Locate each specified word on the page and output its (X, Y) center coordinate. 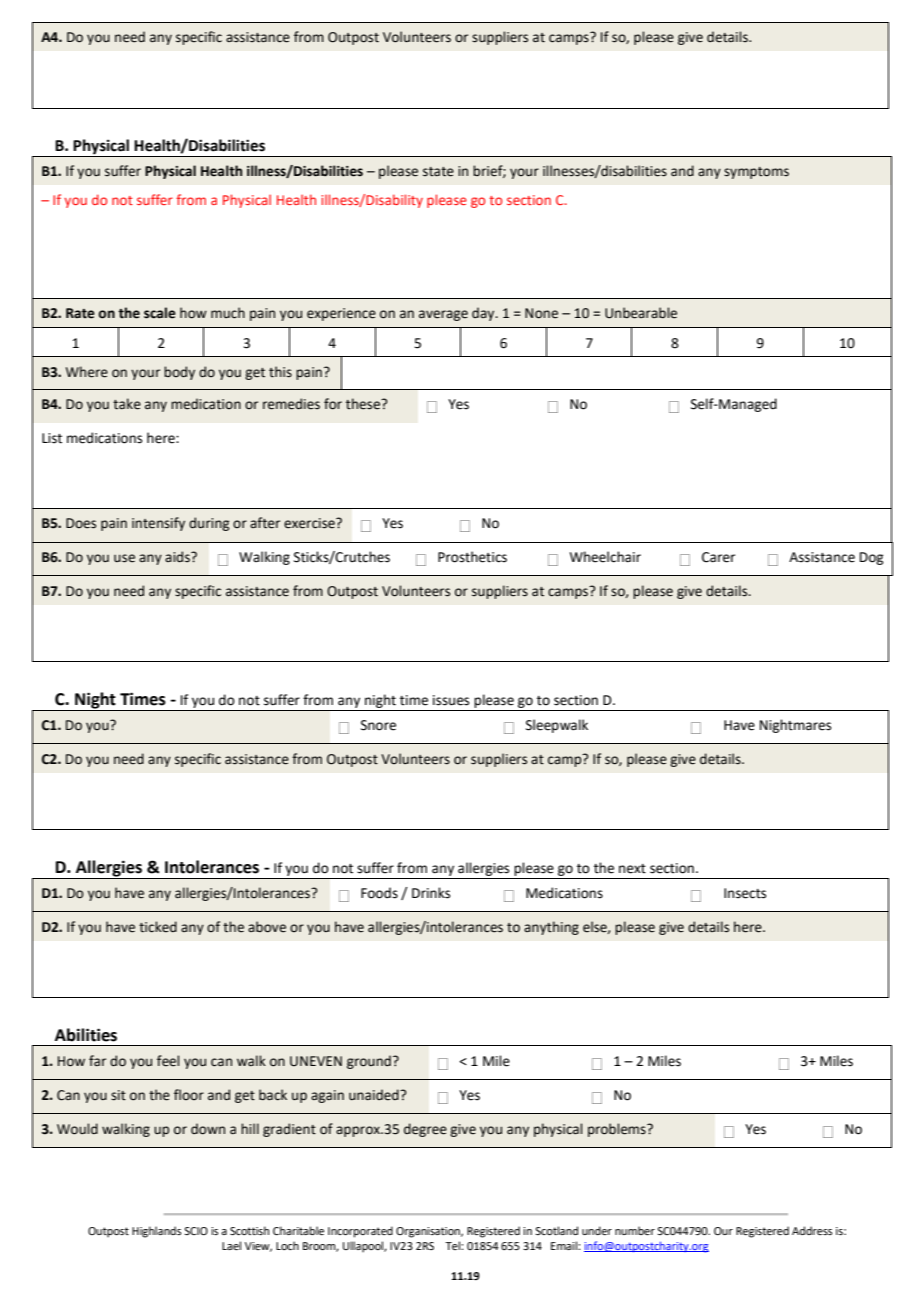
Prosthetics (472, 557)
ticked (158, 927)
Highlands (156, 1232)
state (438, 172)
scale (160, 313)
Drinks (431, 893)
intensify (158, 524)
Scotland (556, 1230)
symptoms (756, 173)
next (632, 869)
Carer (718, 557)
